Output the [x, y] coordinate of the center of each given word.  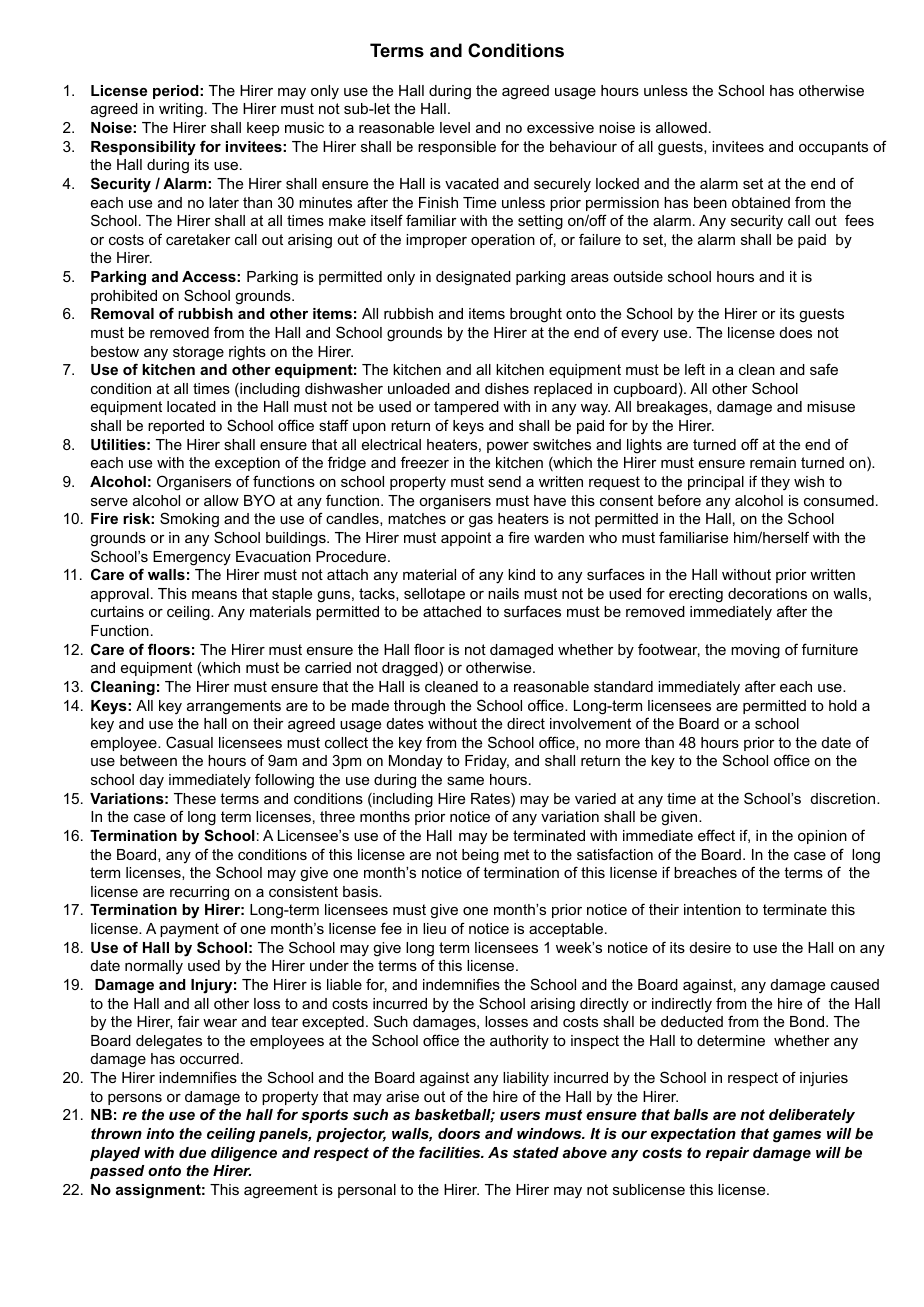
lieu [434, 928]
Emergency [192, 558]
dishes [507, 388]
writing [181, 110]
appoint [466, 539]
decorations [767, 593]
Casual [189, 742]
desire [710, 947]
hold [843, 705]
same [465, 781]
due [192, 1152]
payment [189, 930]
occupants [833, 148]
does [796, 332]
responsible [457, 148]
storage [198, 353]
